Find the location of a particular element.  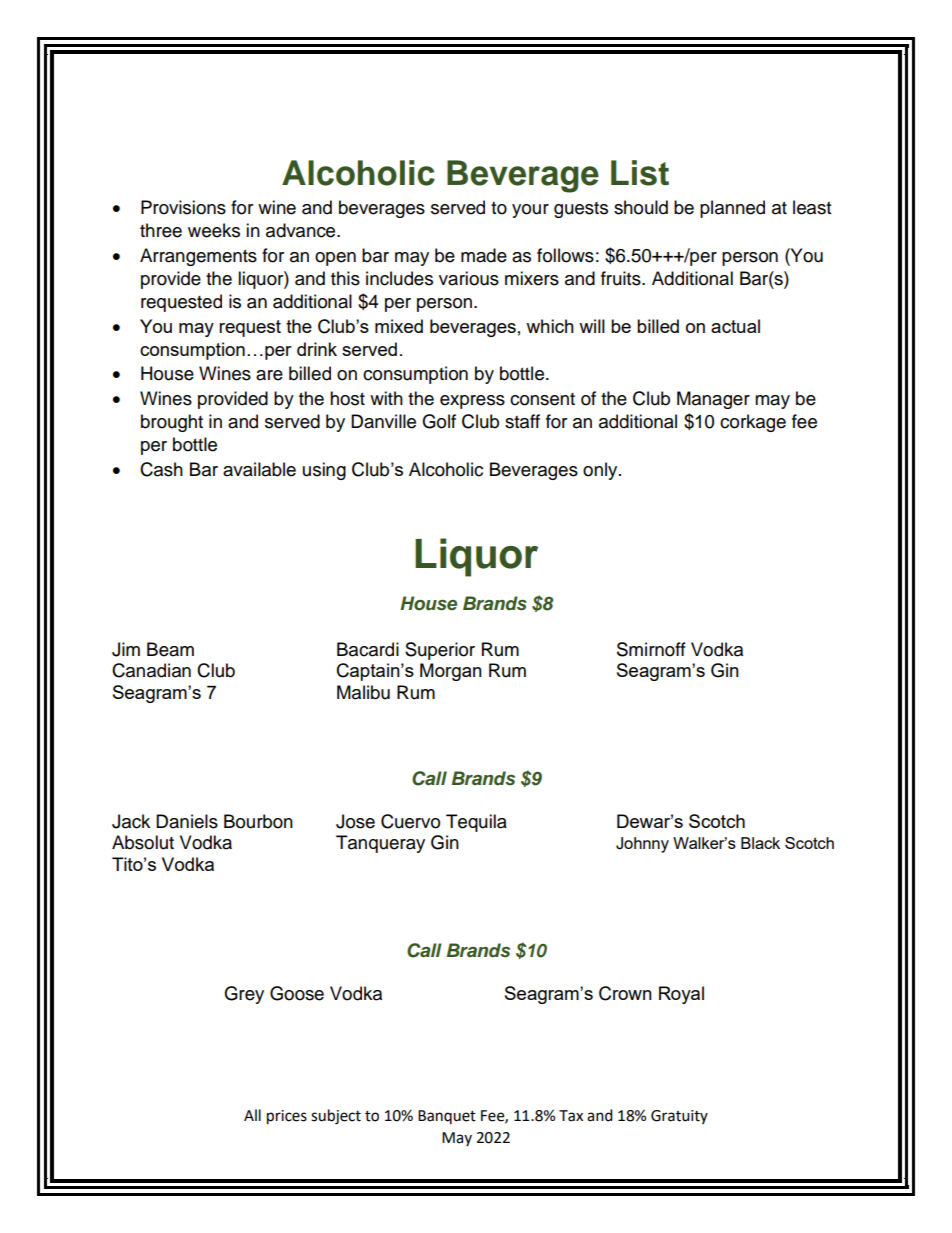

Golf is located at coordinates (439, 421).
